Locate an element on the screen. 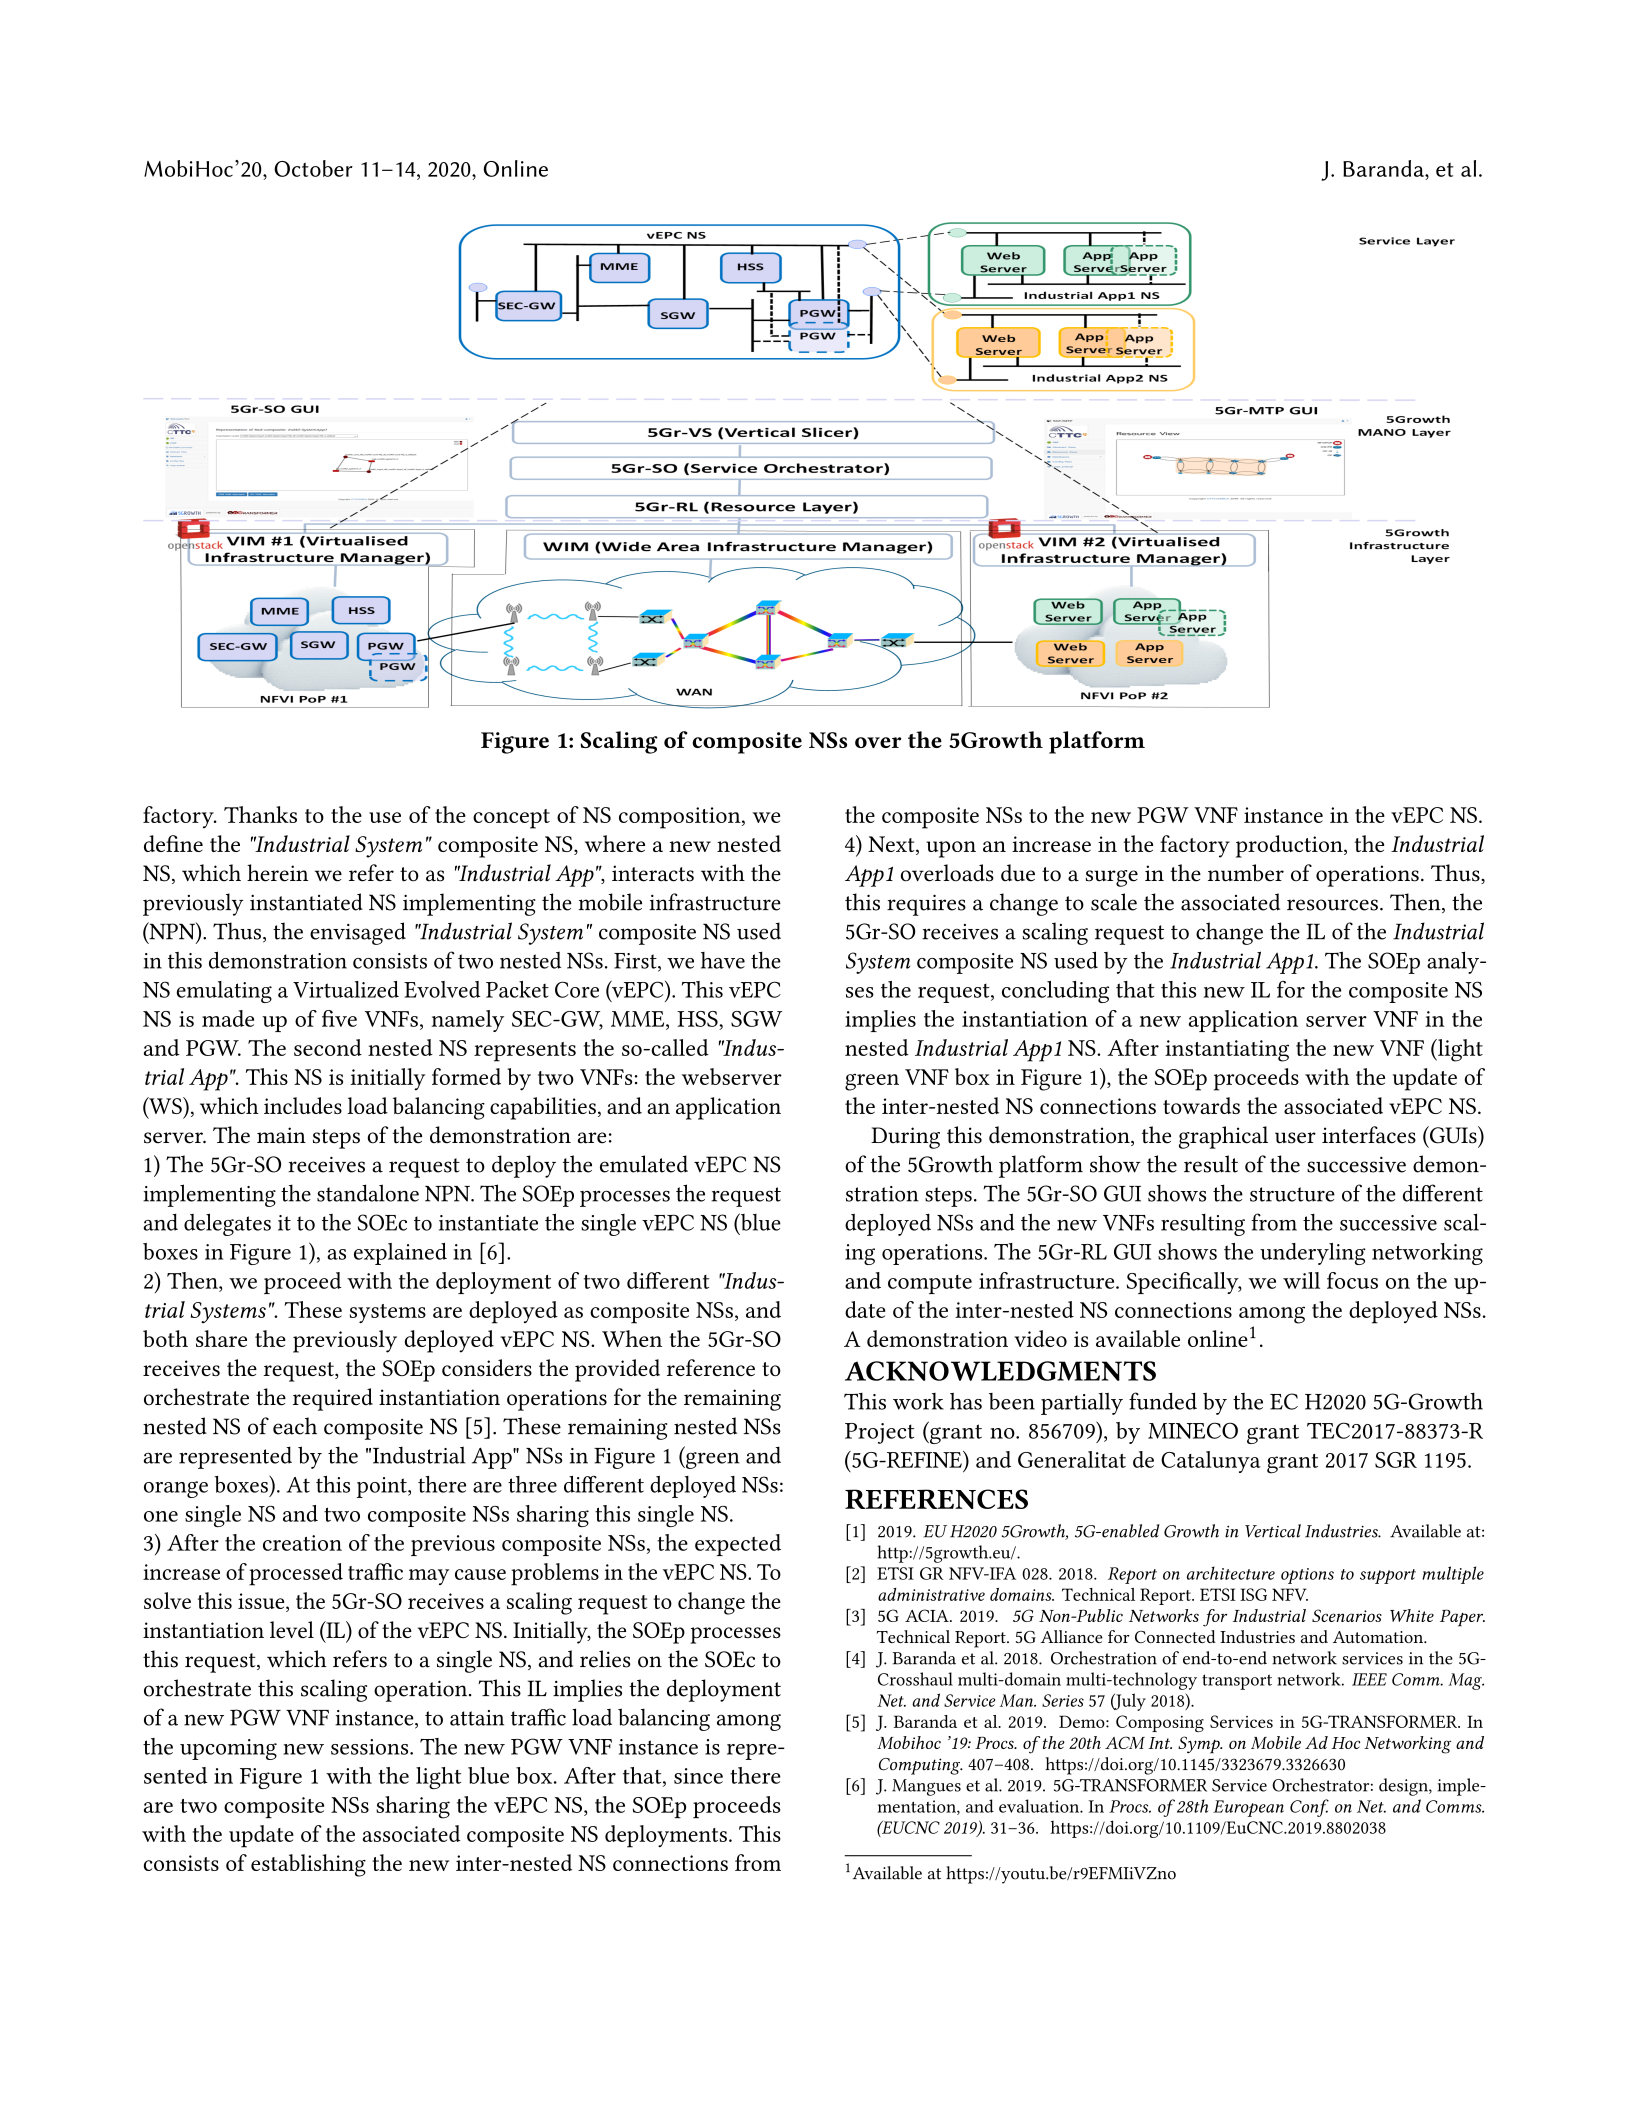  Next is located at coordinates (892, 845).
